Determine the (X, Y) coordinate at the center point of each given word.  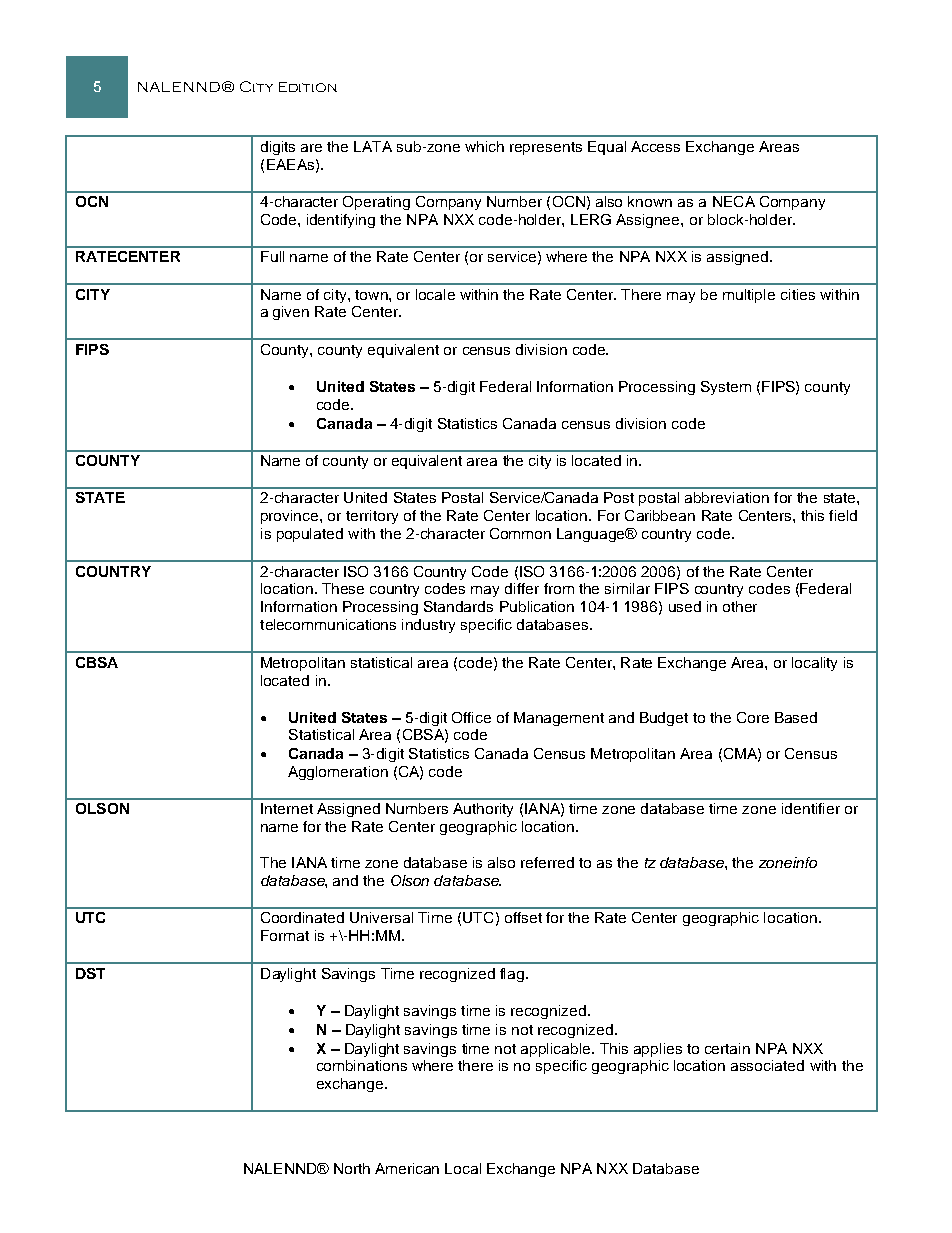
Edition (308, 87)
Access (655, 146)
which (484, 146)
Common (520, 533)
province (291, 517)
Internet (287, 808)
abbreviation (727, 497)
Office (471, 717)
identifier (811, 808)
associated (767, 1065)
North (352, 1168)
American (407, 1168)
